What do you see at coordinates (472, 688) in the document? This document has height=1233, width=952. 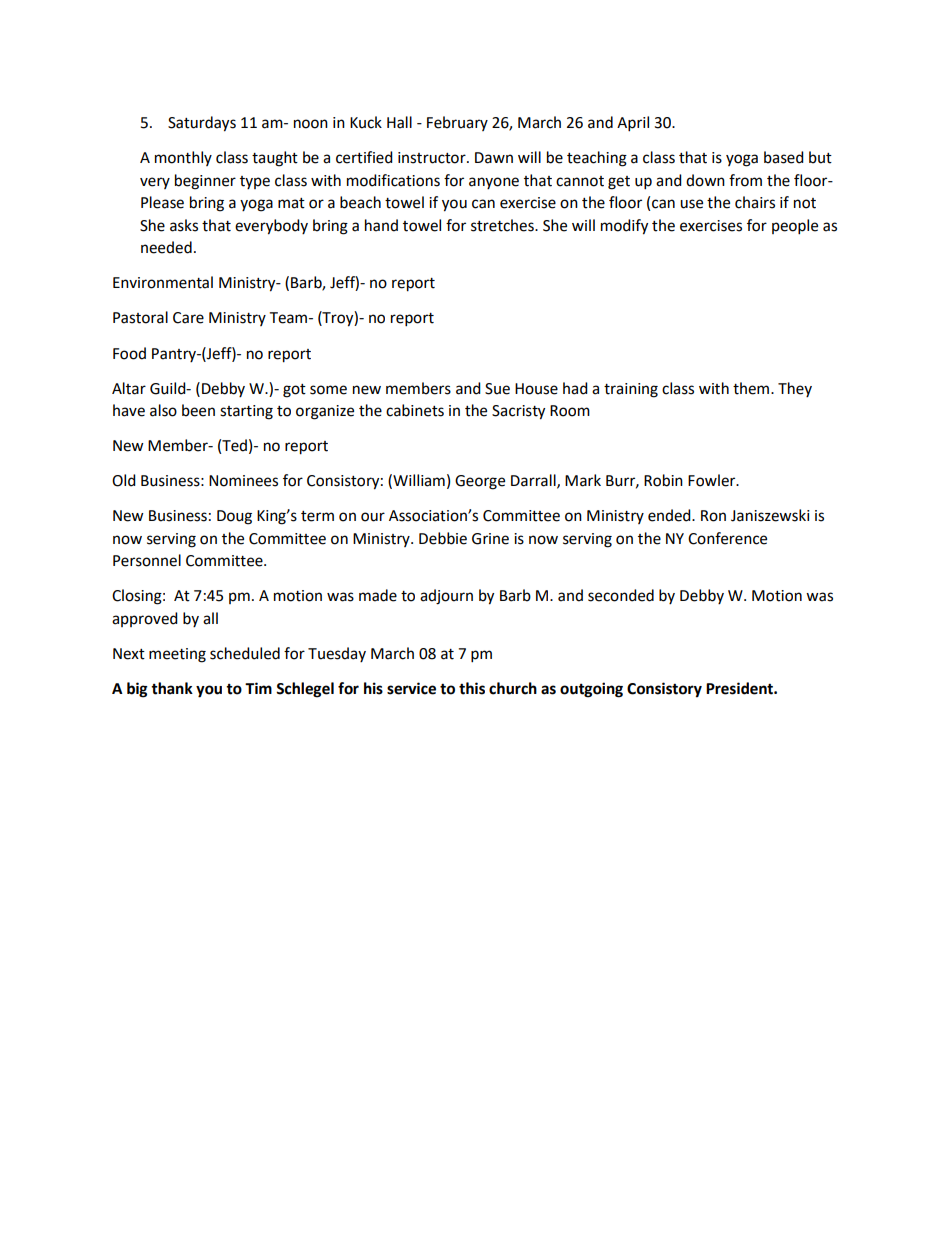 I see `this` at bounding box center [472, 688].
